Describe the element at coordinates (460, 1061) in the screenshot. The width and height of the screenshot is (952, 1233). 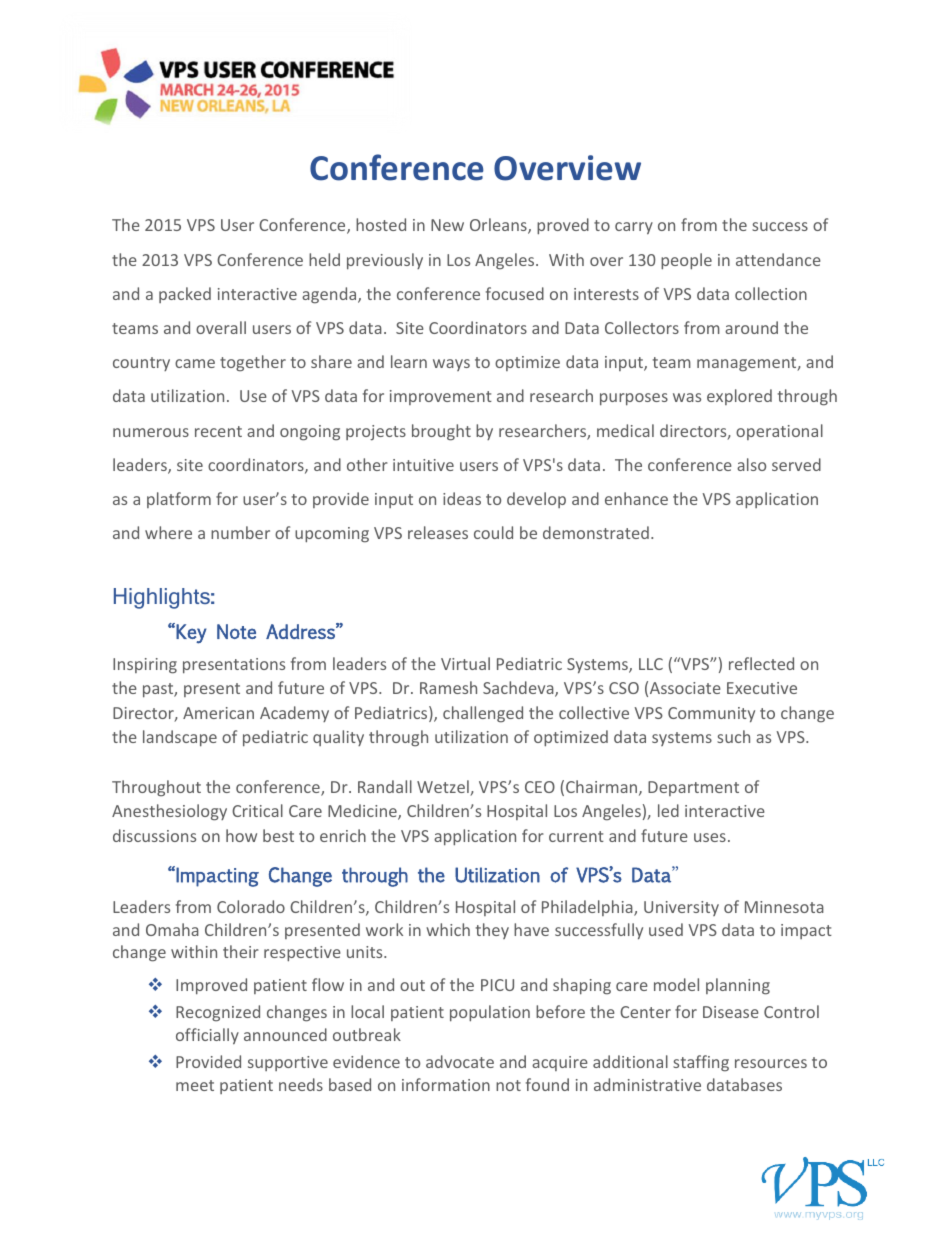
I see `advocate` at that location.
